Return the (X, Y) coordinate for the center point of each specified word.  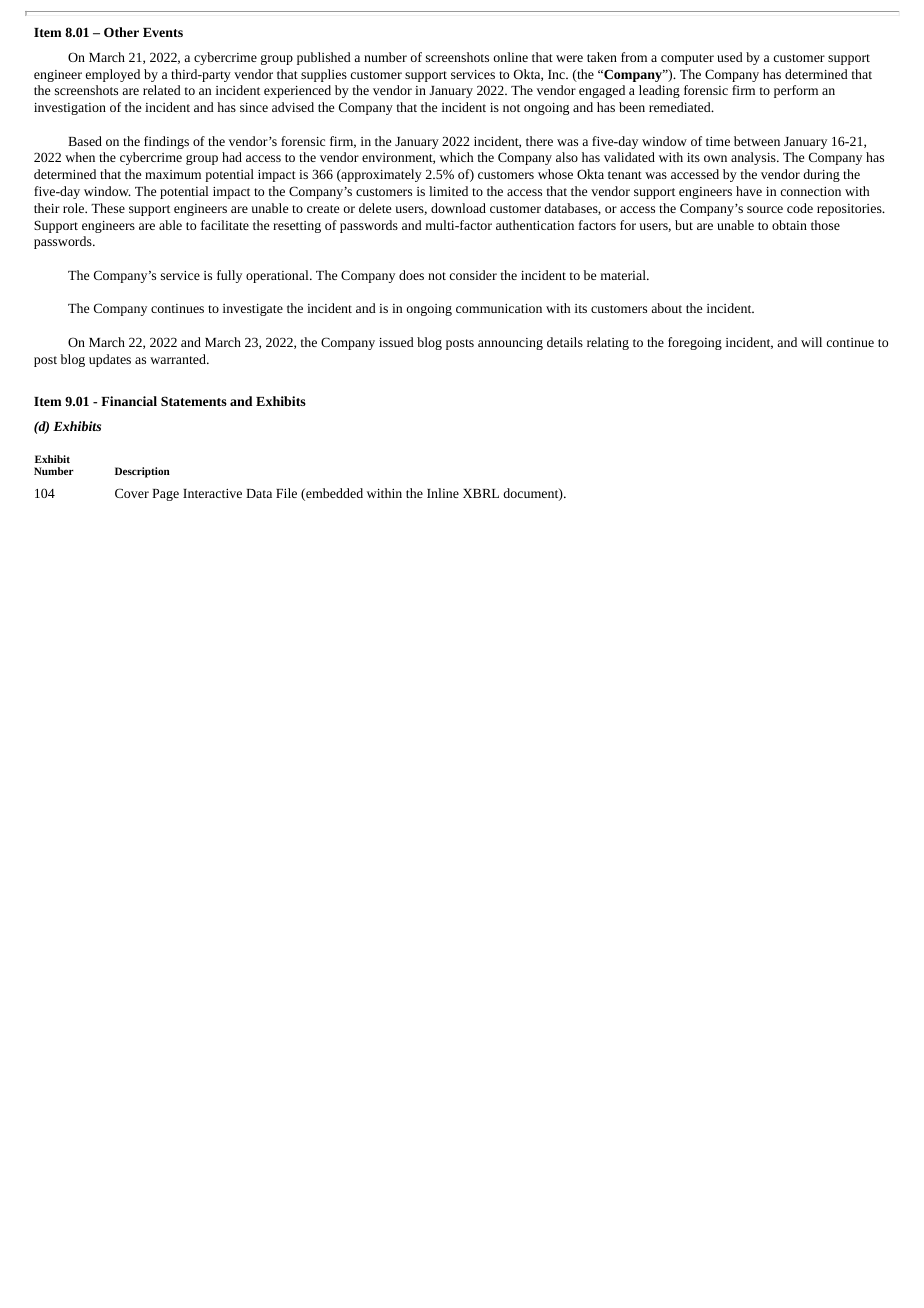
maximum (173, 174)
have (749, 191)
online (511, 57)
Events (163, 32)
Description (142, 472)
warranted (179, 359)
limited (448, 191)
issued (396, 342)
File (286, 493)
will (811, 342)
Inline (443, 493)
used (730, 57)
